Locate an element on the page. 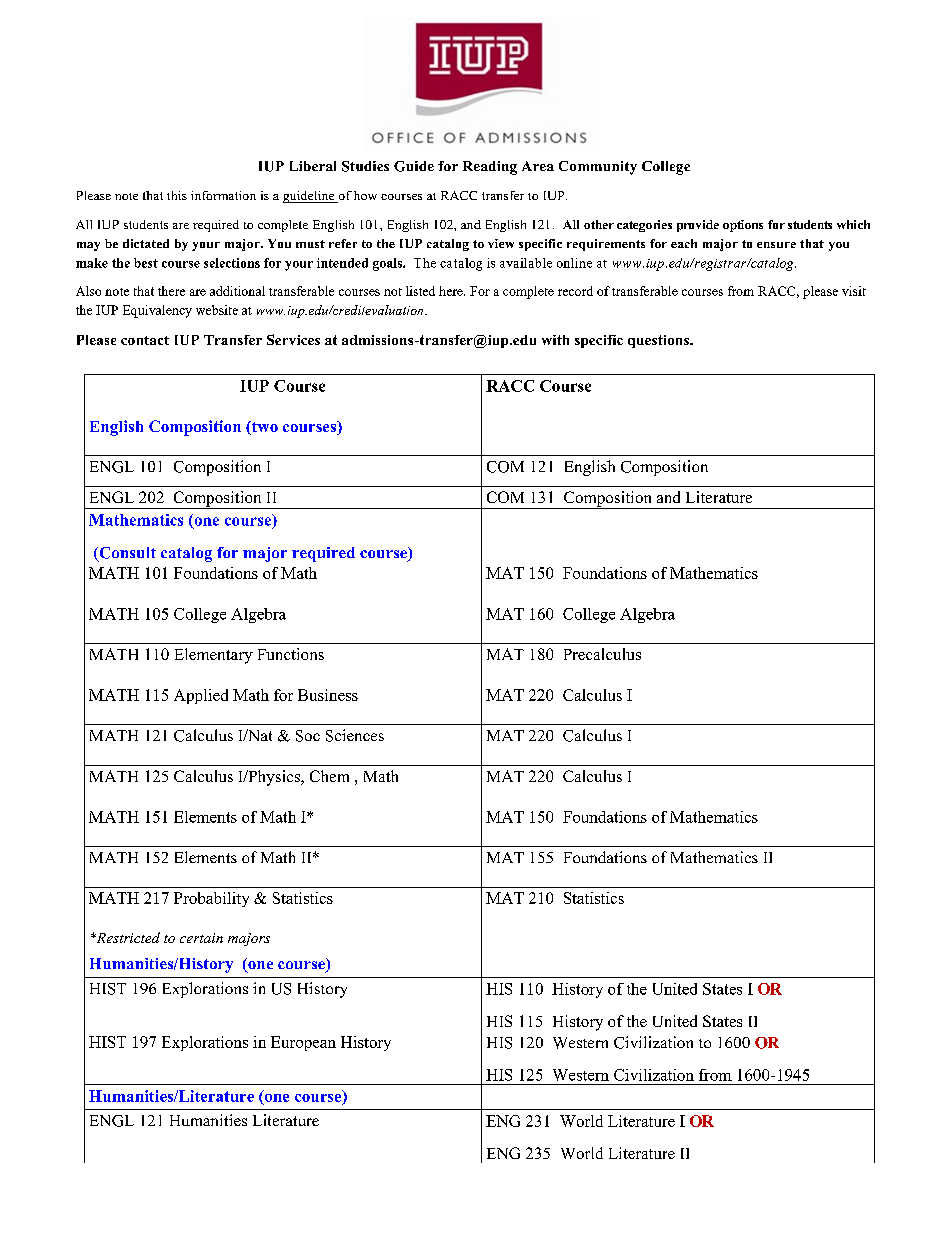 Image resolution: width=952 pixels, height=1233 pixels. options is located at coordinates (743, 226).
